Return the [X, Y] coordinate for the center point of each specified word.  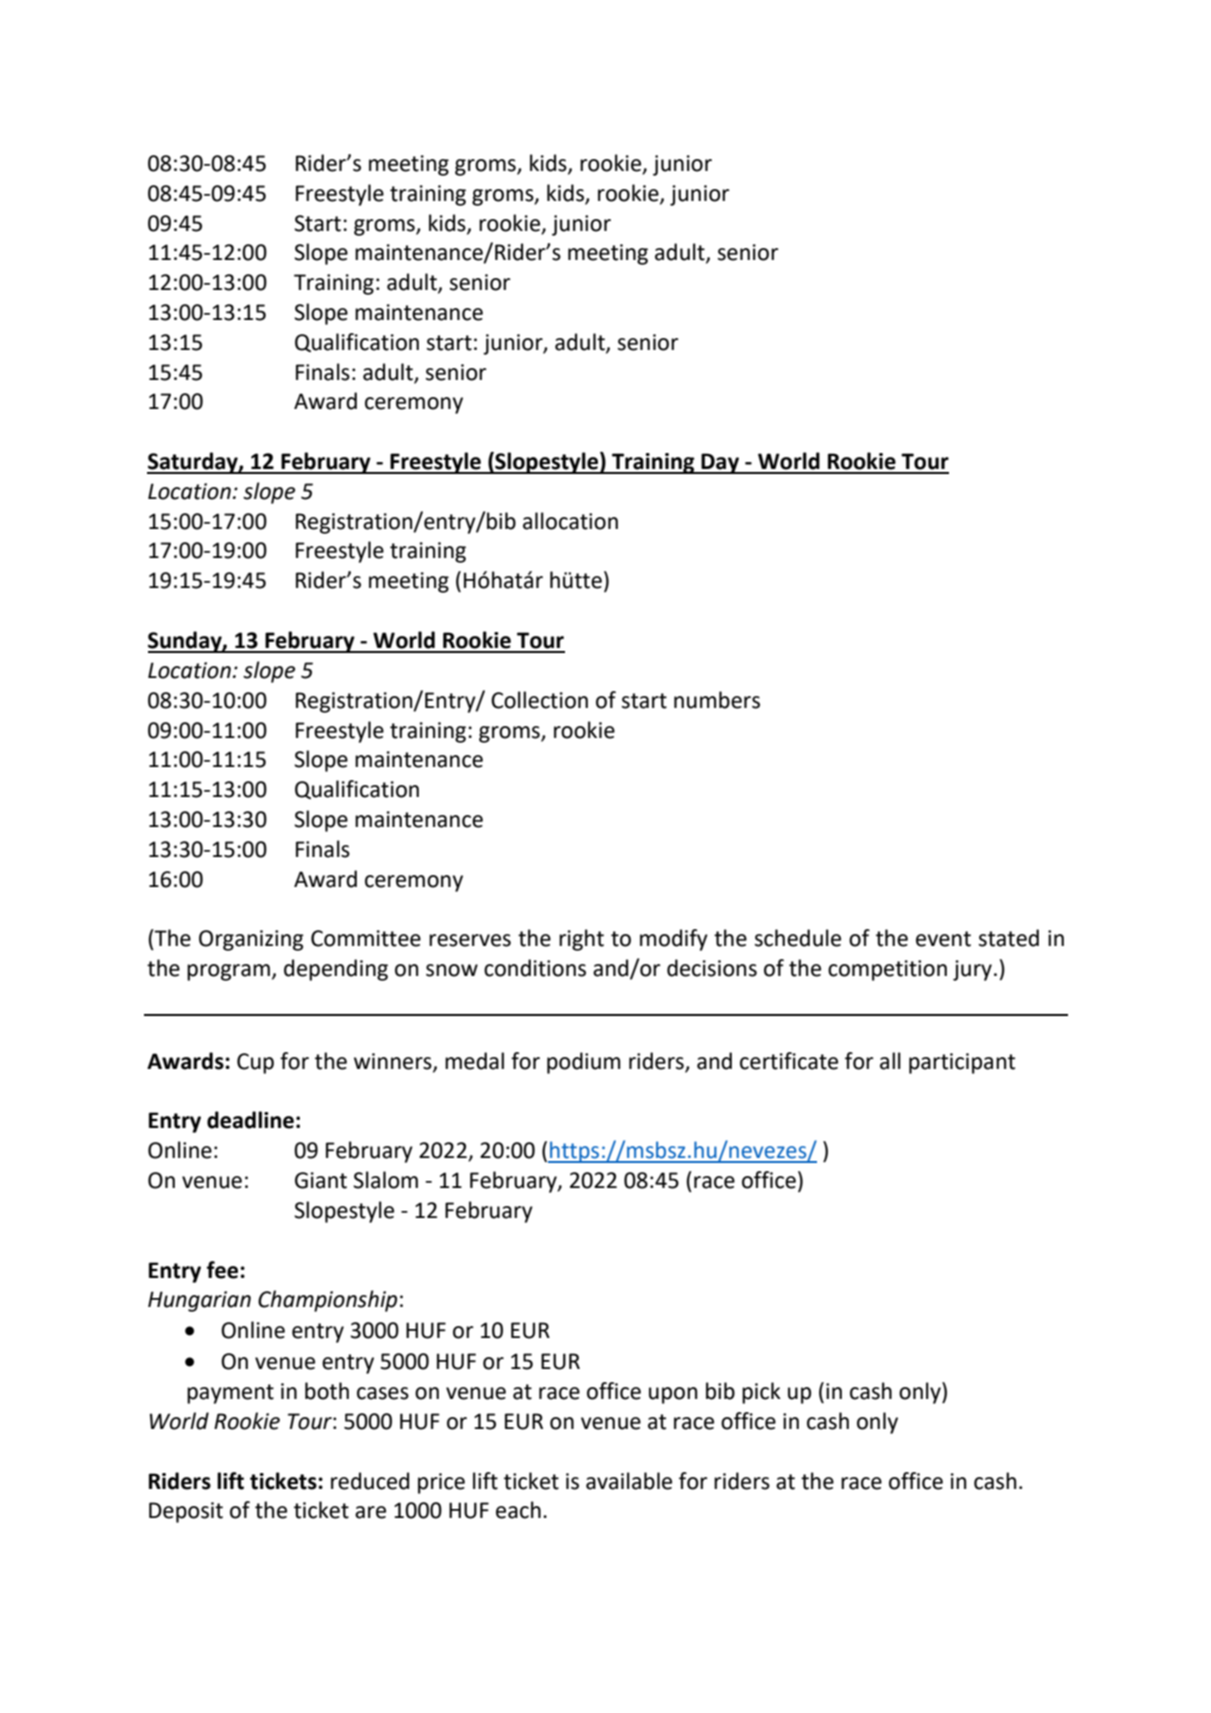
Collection [539, 700]
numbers [717, 700]
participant [962, 1063]
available [629, 1481]
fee [224, 1270]
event [943, 939]
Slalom [385, 1180]
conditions [535, 968]
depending [336, 970]
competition [887, 970]
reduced [370, 1481]
